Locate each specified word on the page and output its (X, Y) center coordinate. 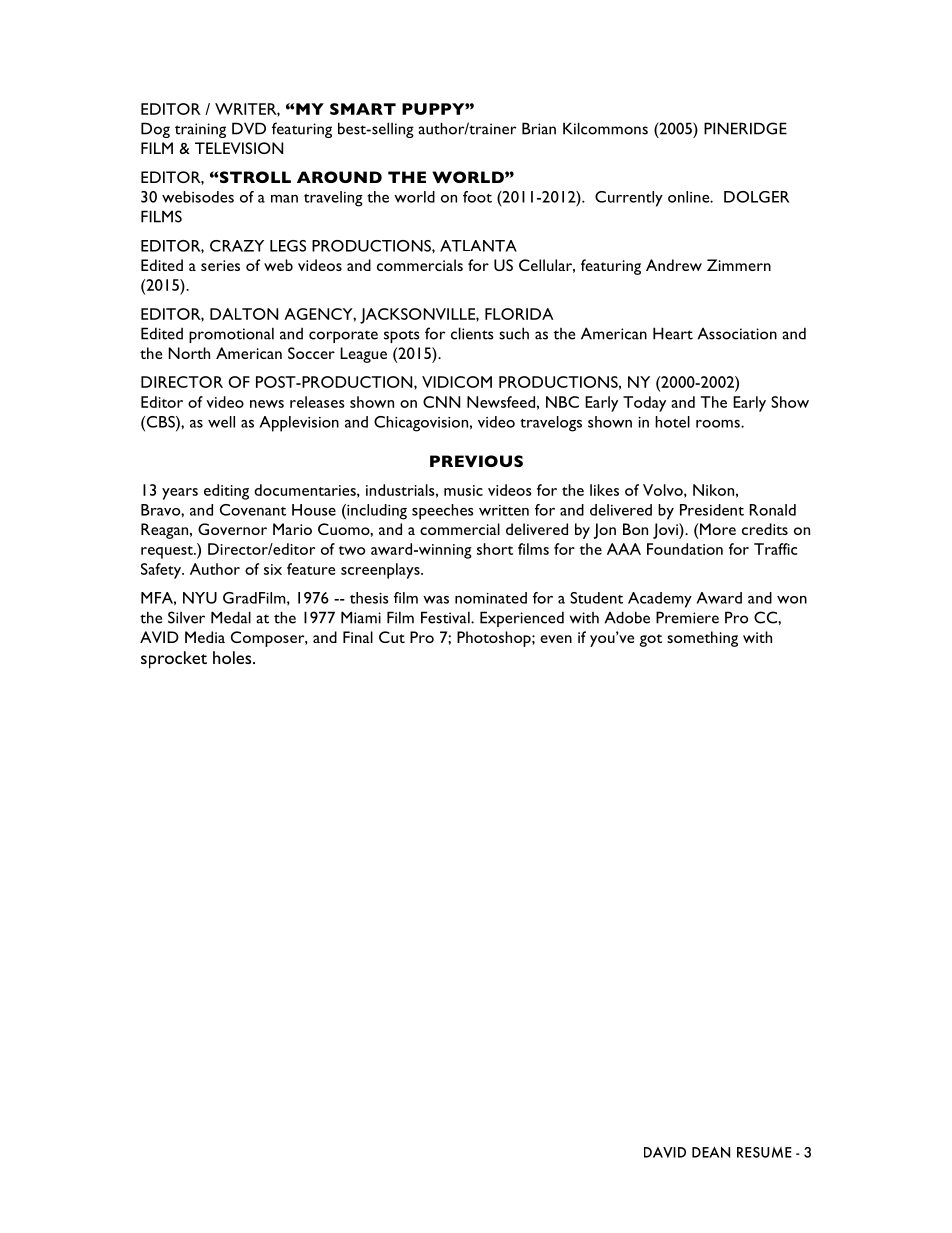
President (712, 510)
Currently (629, 199)
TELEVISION (239, 148)
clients (472, 333)
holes (233, 657)
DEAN (711, 1152)
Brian (539, 128)
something (702, 639)
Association (737, 334)
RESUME (764, 1152)
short (495, 549)
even (556, 639)
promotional (231, 335)
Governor (232, 529)
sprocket (174, 660)
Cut (392, 637)
